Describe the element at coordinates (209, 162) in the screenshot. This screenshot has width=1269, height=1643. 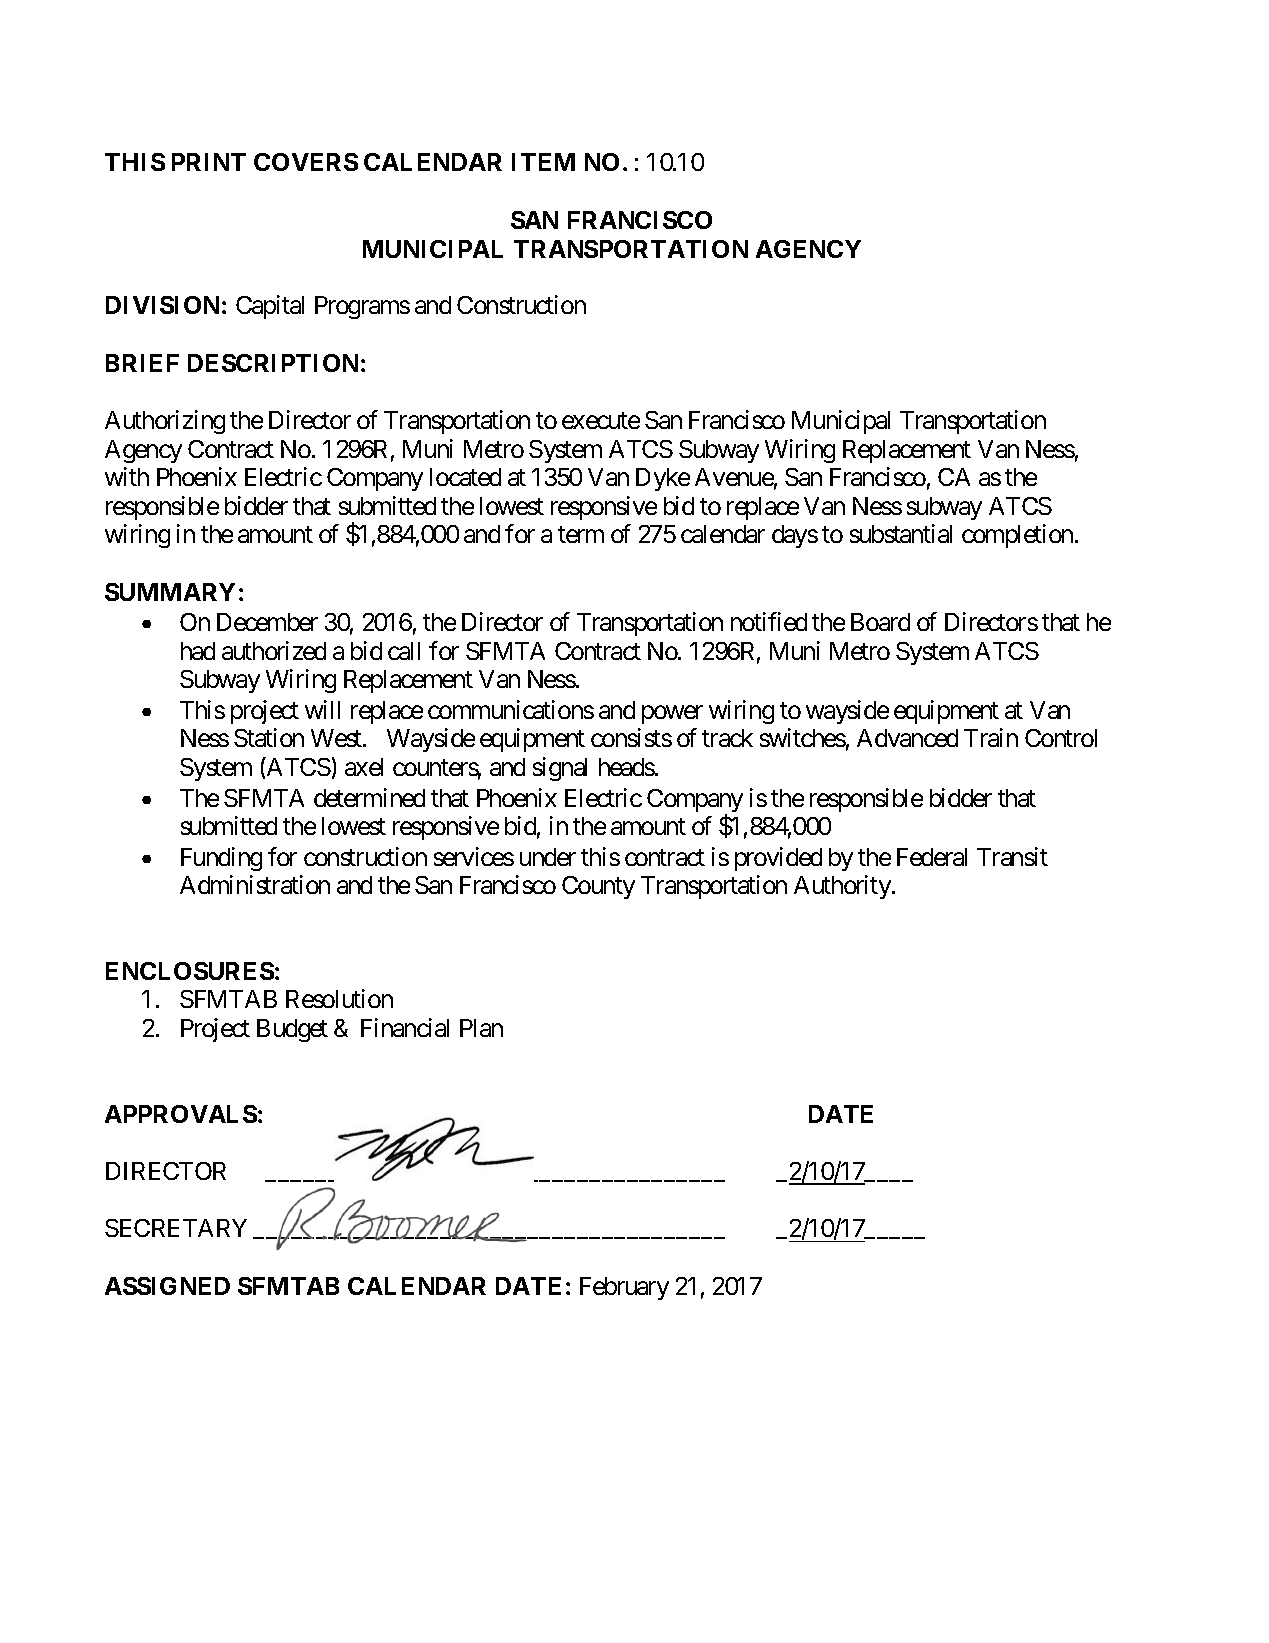
I see `PRINT` at that location.
